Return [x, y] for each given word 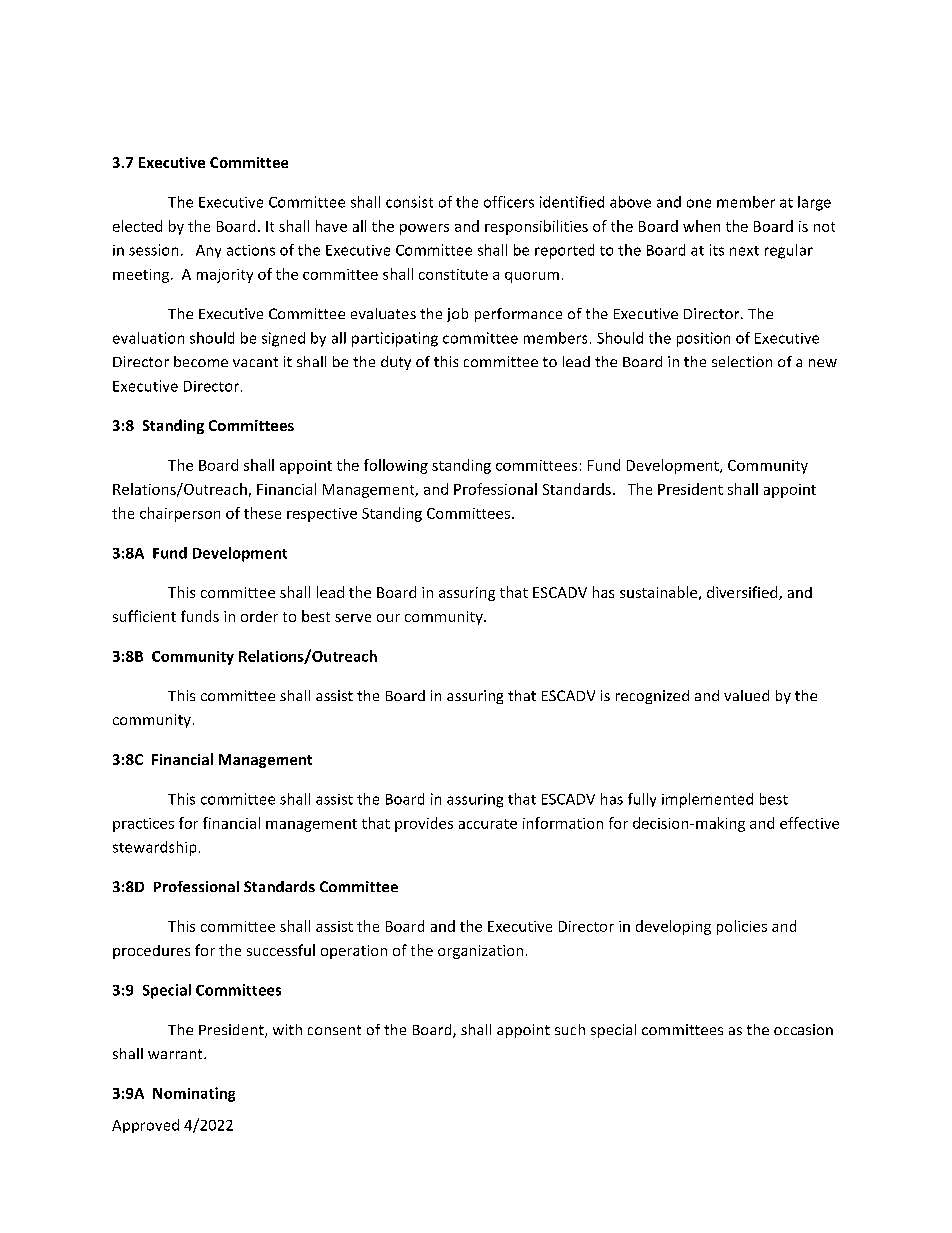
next [744, 251]
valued [746, 695]
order [259, 616]
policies [742, 927]
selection [742, 361]
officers [509, 202]
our [388, 618]
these [262, 513]
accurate [488, 824]
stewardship [154, 848]
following [396, 466]
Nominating [194, 1094]
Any [208, 251]
